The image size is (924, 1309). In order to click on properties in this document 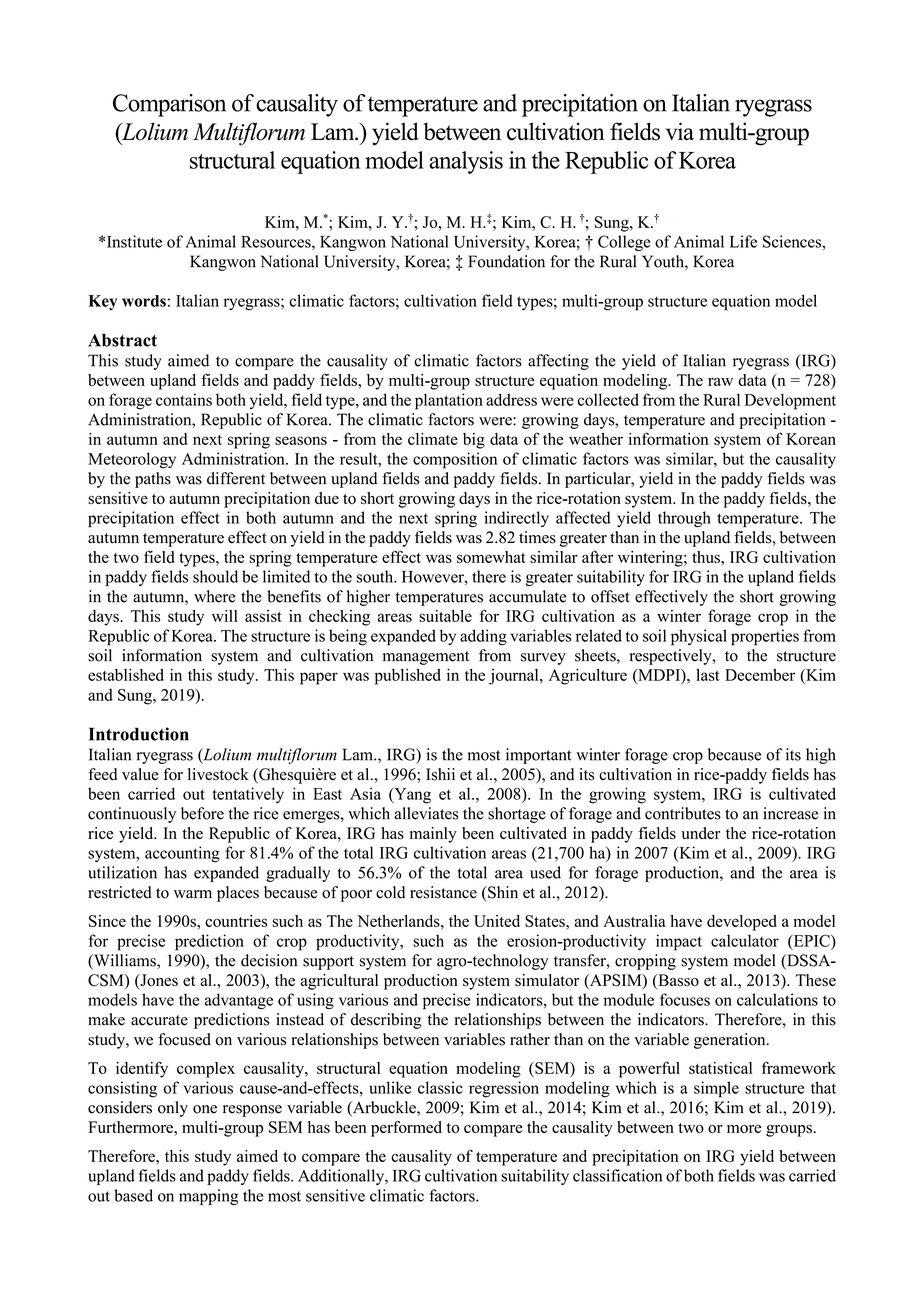, I will do `click(765, 637)`.
